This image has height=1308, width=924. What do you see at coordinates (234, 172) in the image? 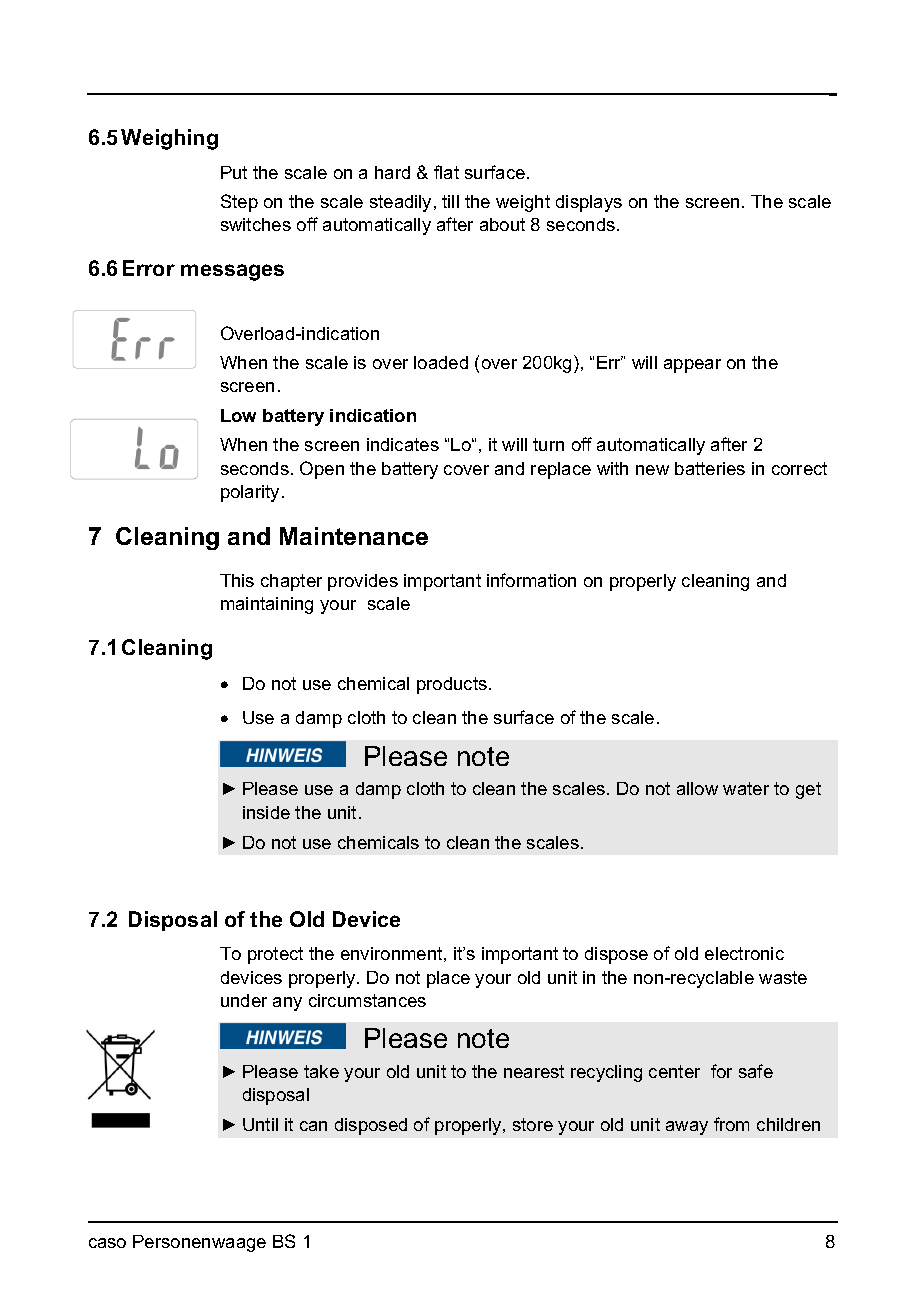
I see `Put` at bounding box center [234, 172].
